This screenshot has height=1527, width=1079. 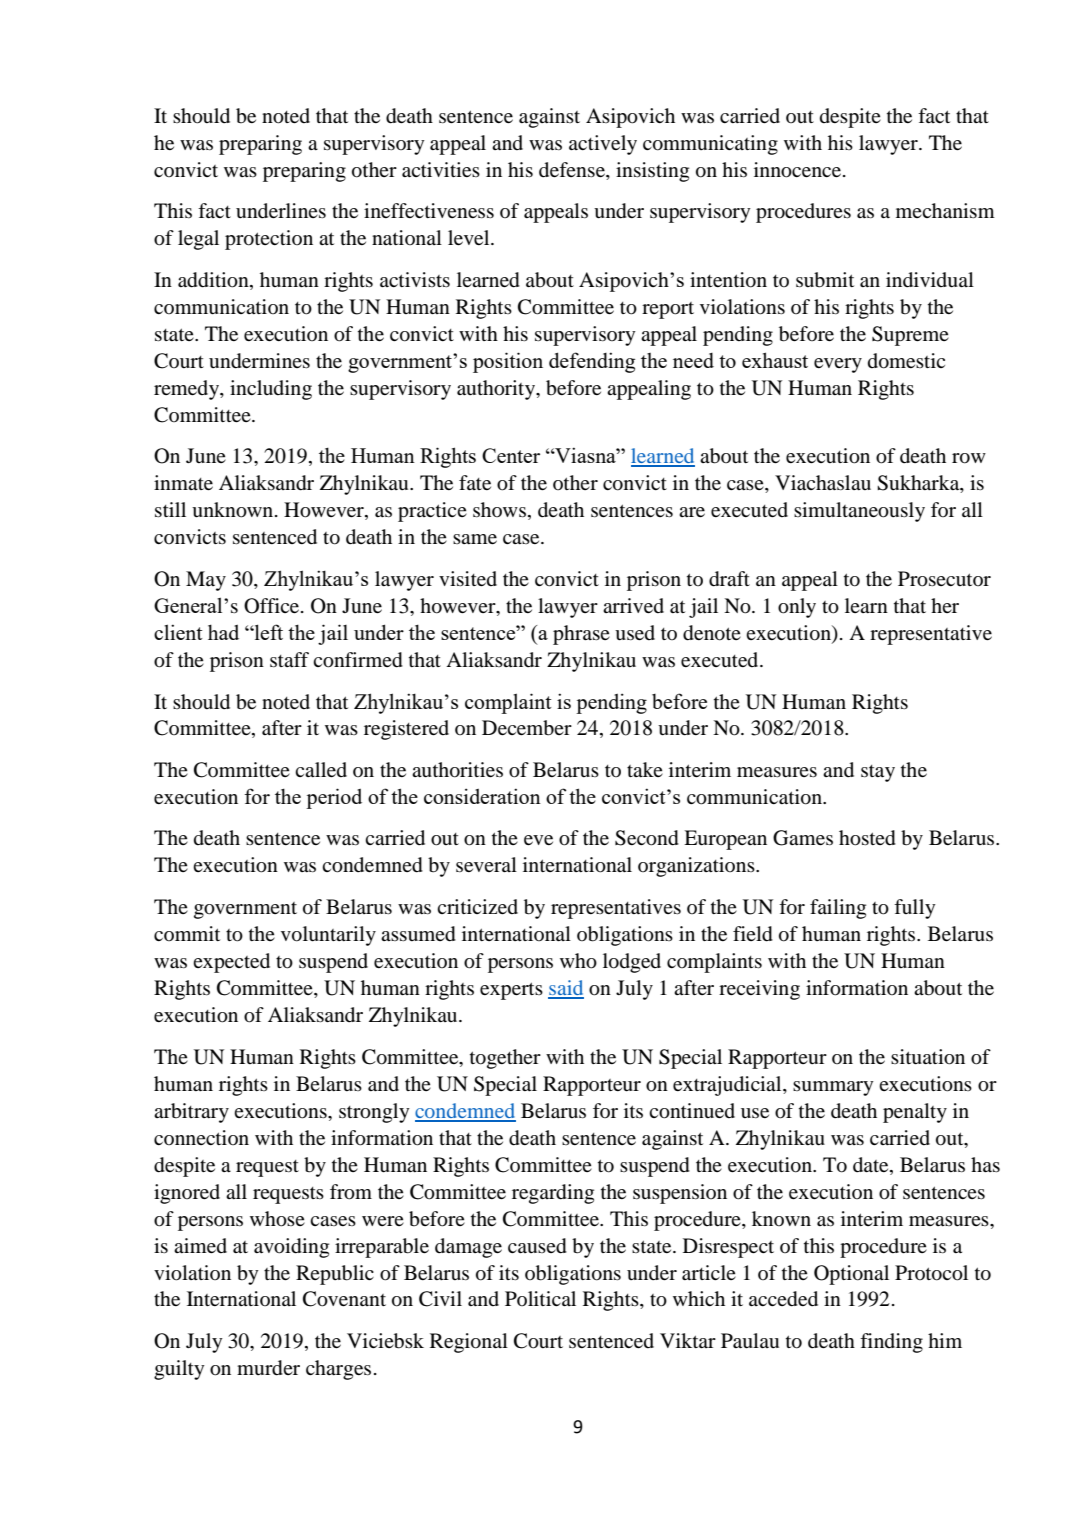 What do you see at coordinates (928, 1057) in the screenshot?
I see `situation` at bounding box center [928, 1057].
